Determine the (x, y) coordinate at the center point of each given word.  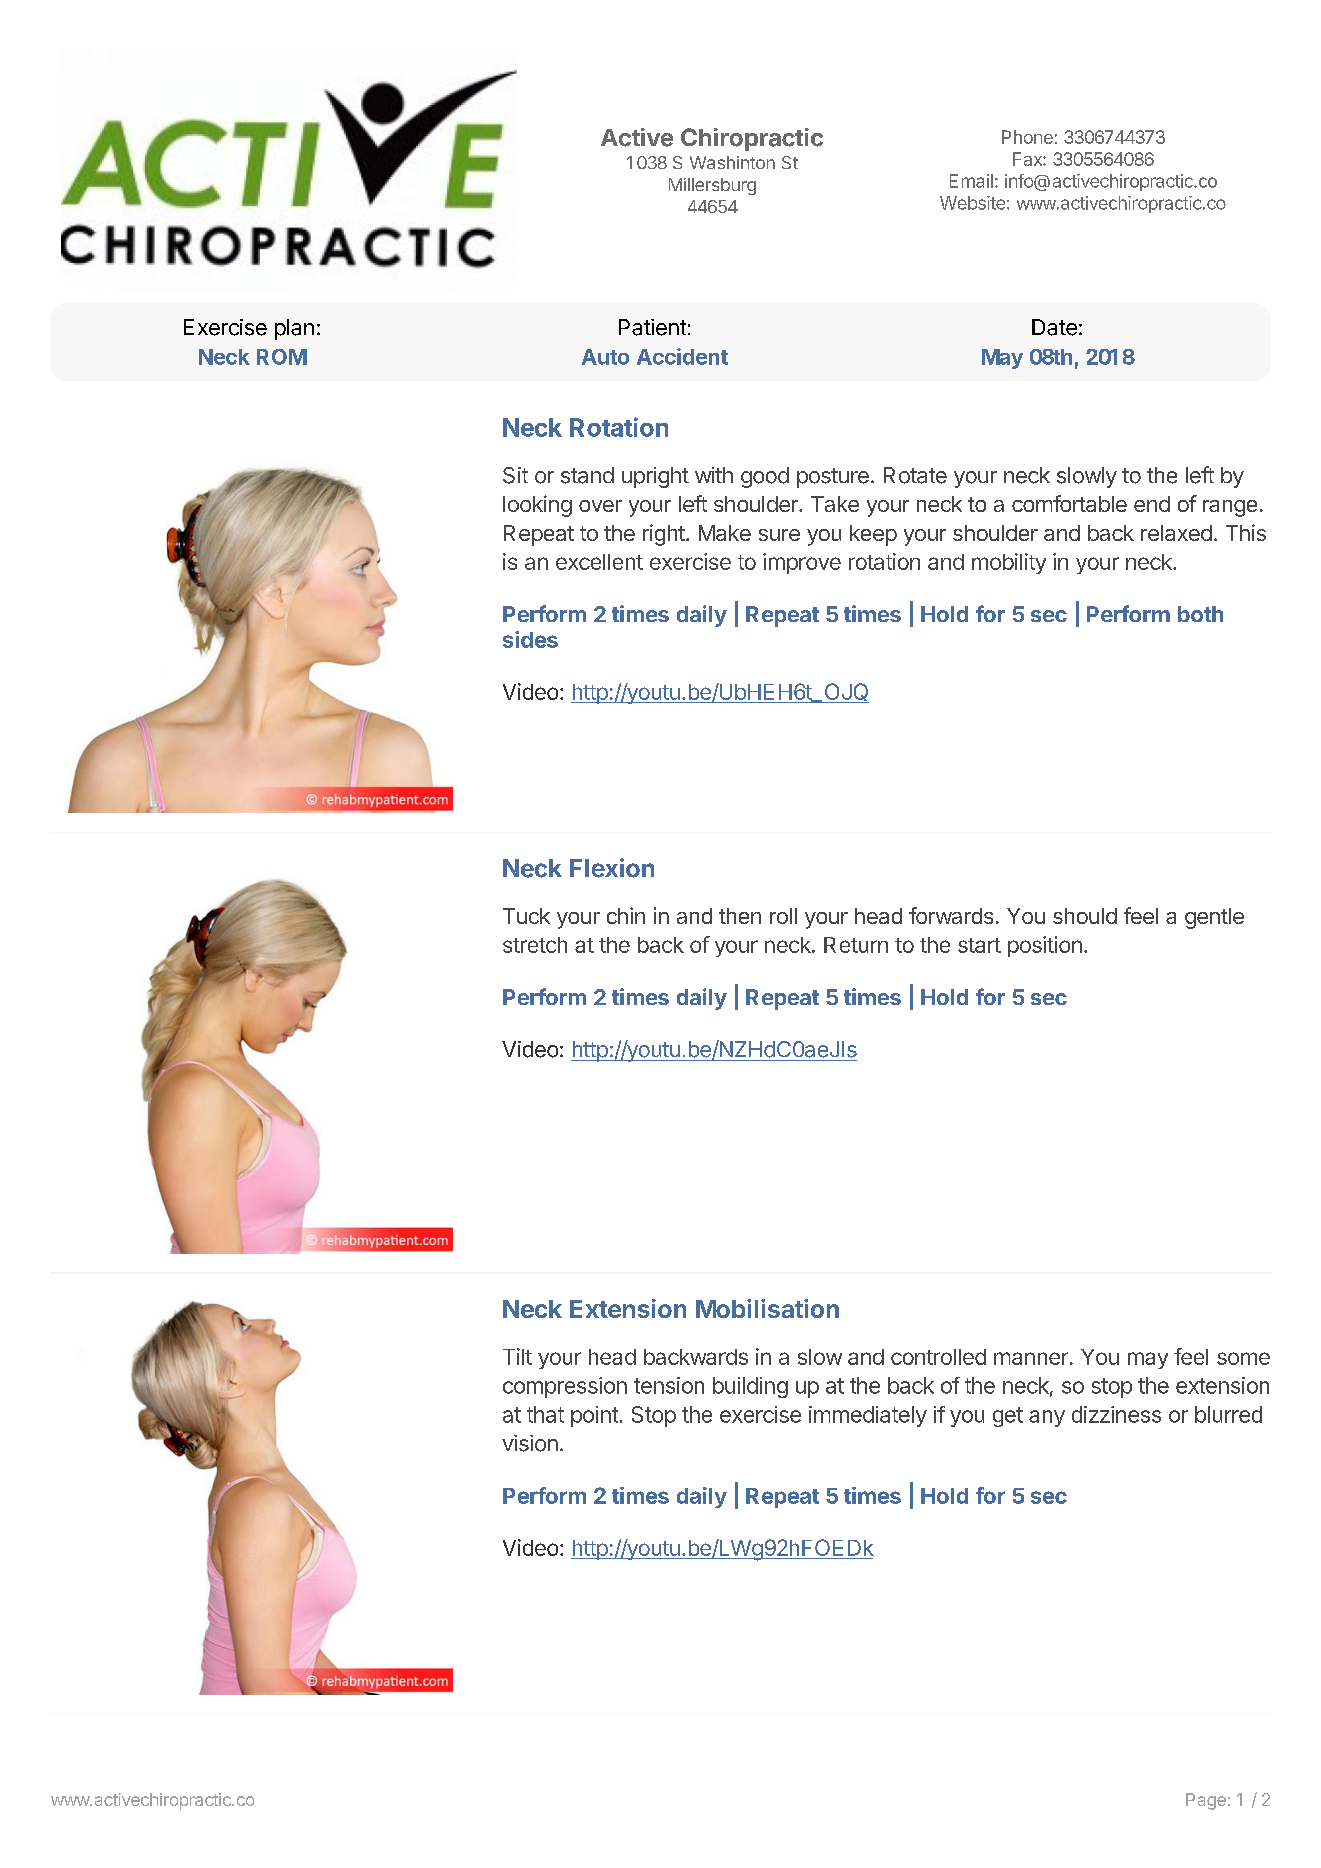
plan (294, 329)
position (1045, 946)
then (740, 916)
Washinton (732, 162)
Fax (1028, 159)
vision (530, 1443)
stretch (535, 945)
